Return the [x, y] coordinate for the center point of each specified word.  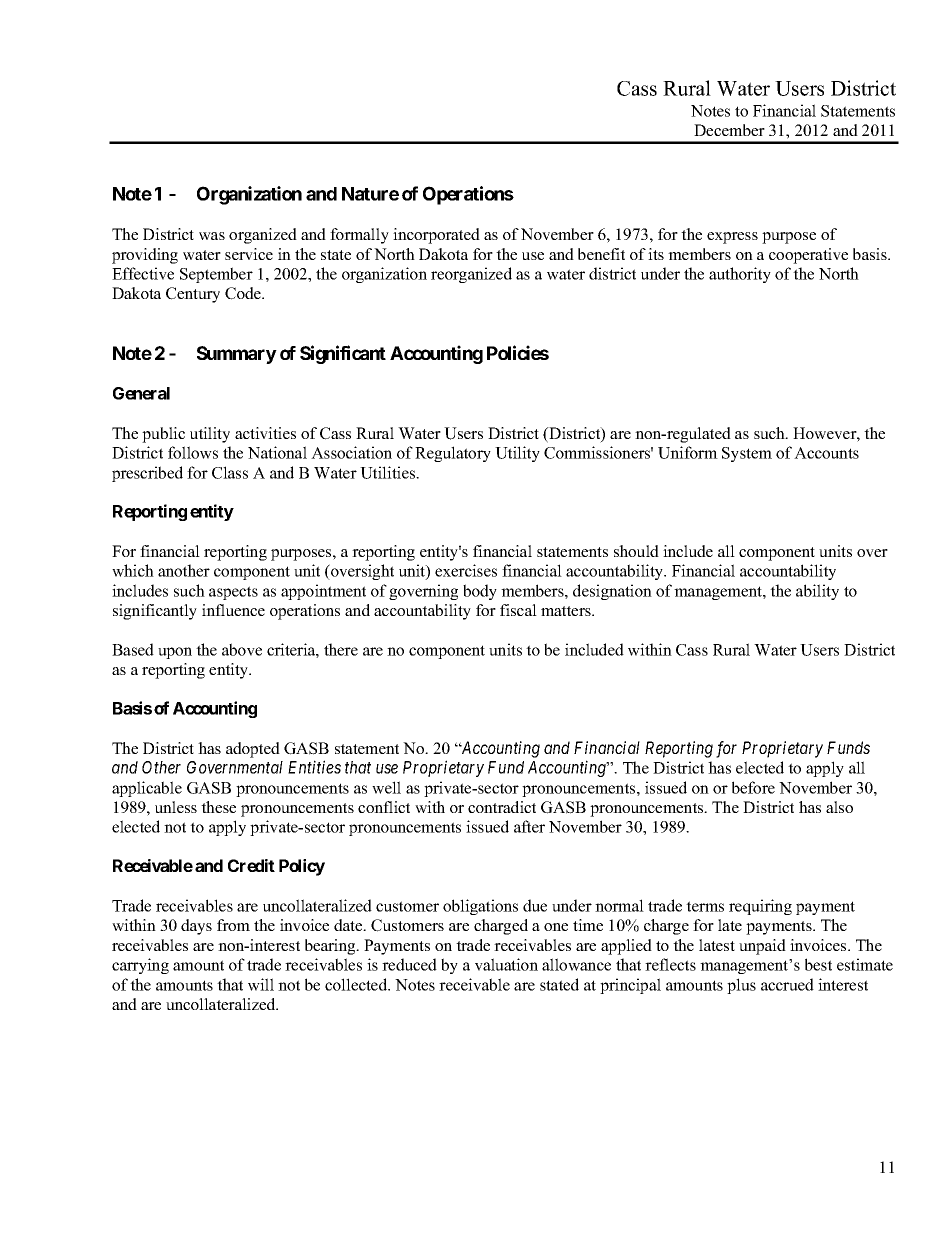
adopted [253, 750]
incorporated [436, 236]
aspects [233, 593]
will [261, 984]
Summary [237, 355]
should [636, 551]
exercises [466, 570]
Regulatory [453, 454]
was [212, 236]
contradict [502, 807]
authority [740, 275]
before [753, 787]
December [729, 130]
